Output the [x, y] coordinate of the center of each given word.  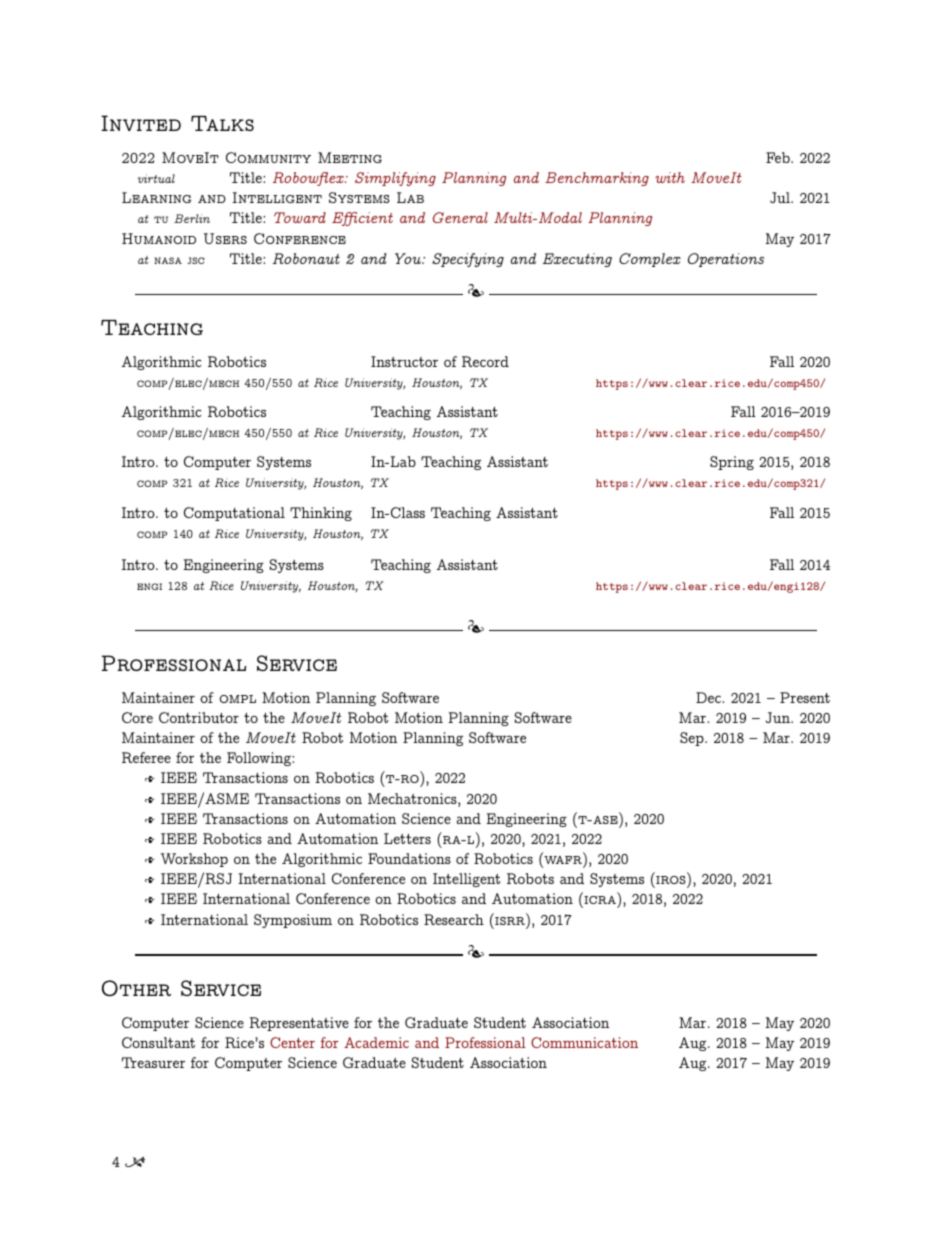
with [670, 177]
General [460, 217]
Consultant [158, 1042]
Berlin [192, 218]
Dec [709, 697]
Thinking [321, 514]
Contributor [199, 717]
